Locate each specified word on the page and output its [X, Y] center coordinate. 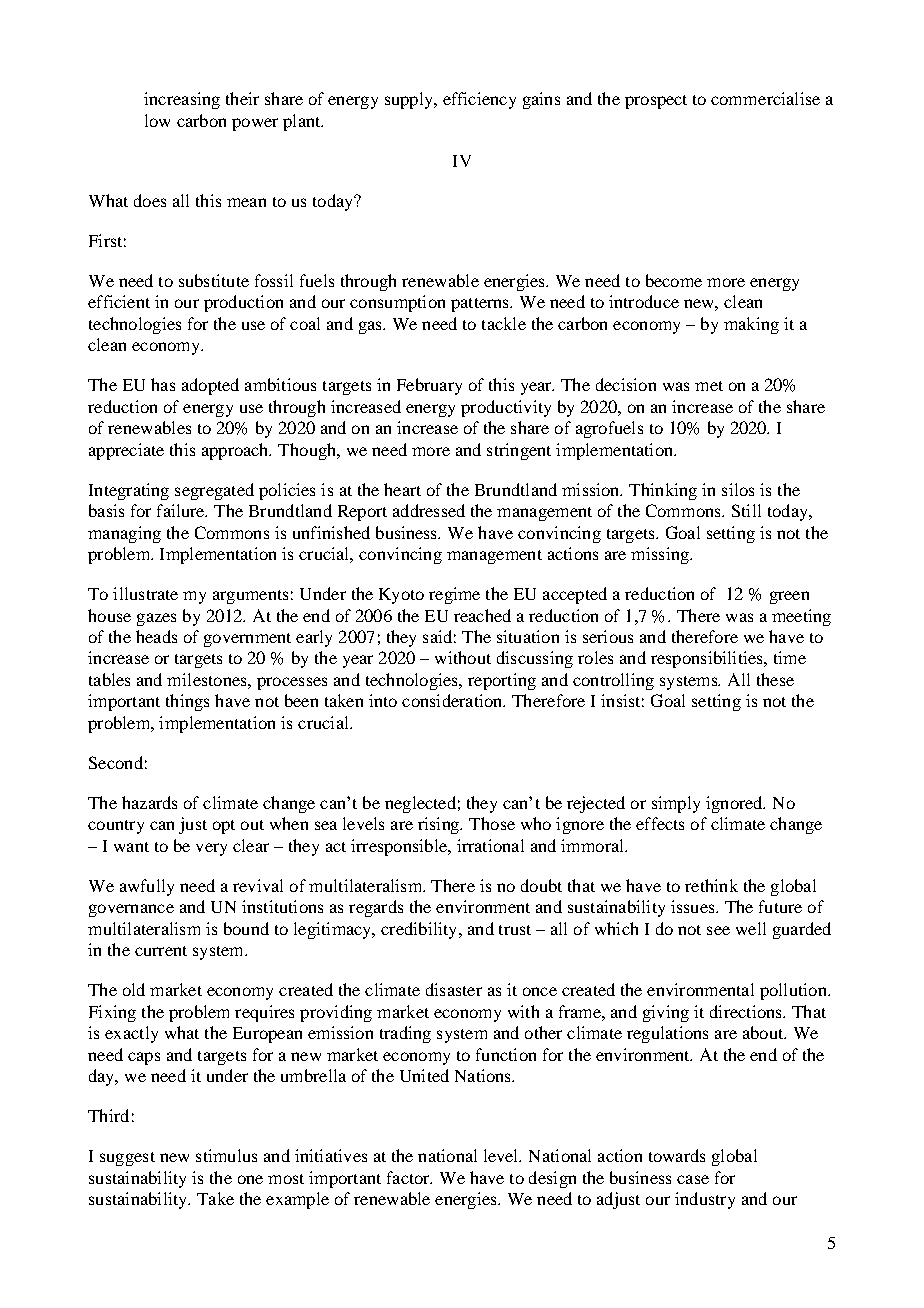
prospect [656, 102]
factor [409, 1177]
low [157, 120]
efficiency [479, 100]
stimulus [226, 1155]
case [693, 1179]
